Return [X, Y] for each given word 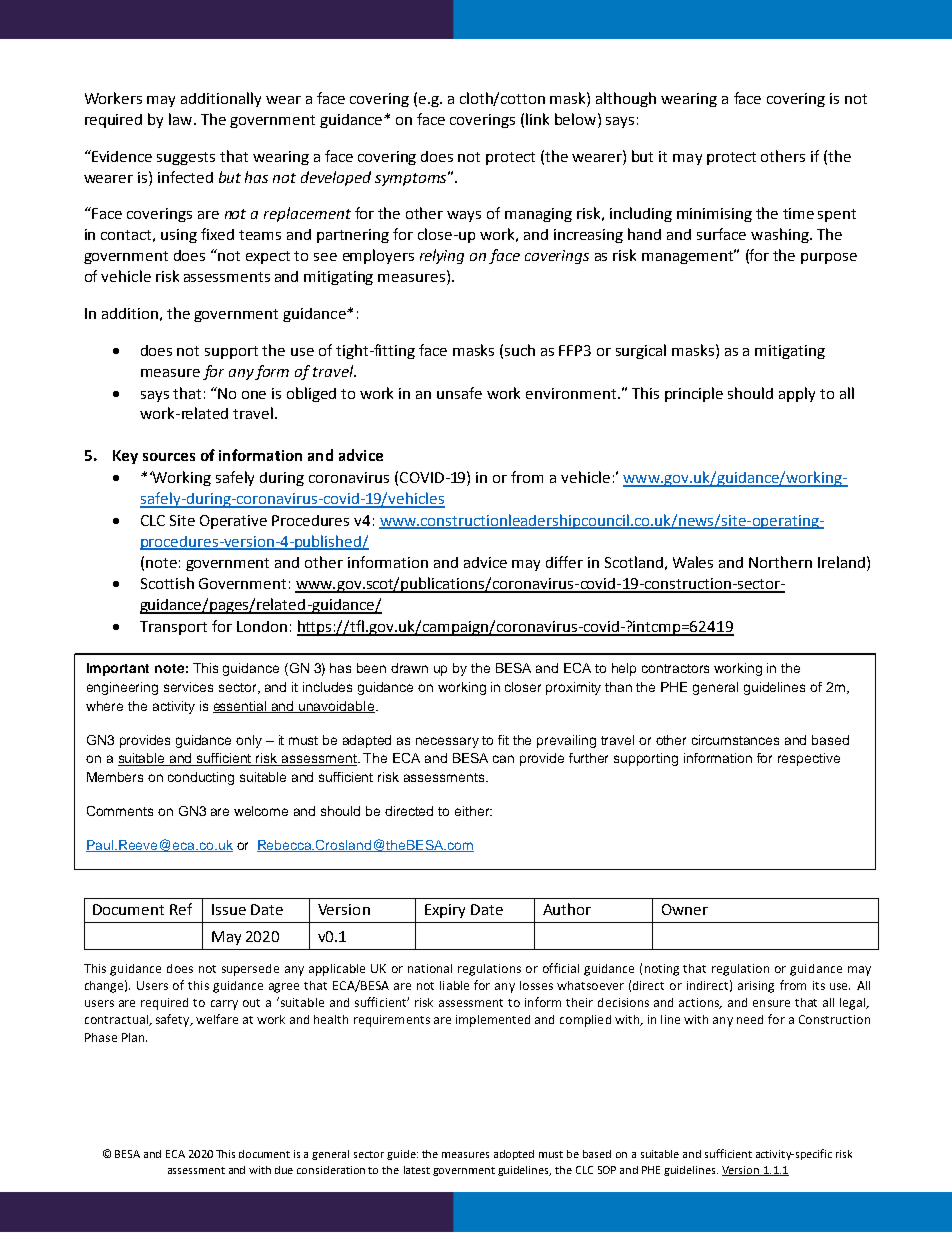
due [284, 1170]
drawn [409, 668]
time [798, 213]
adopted [514, 1155]
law [182, 119]
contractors [675, 668]
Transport [173, 628]
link [537, 119]
